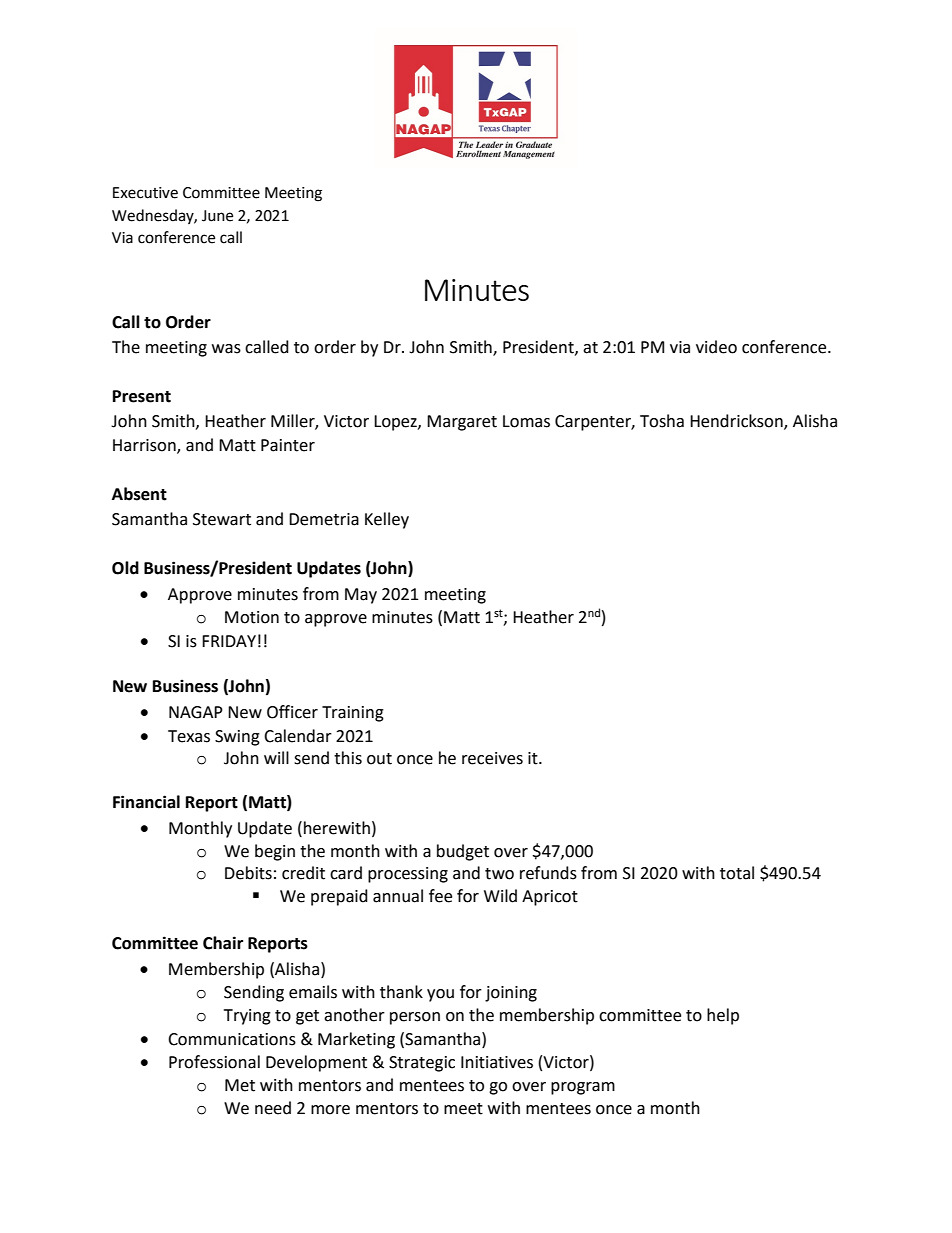  Describe the element at coordinates (229, 641) in the screenshot. I see `FRIDAY` at that location.
